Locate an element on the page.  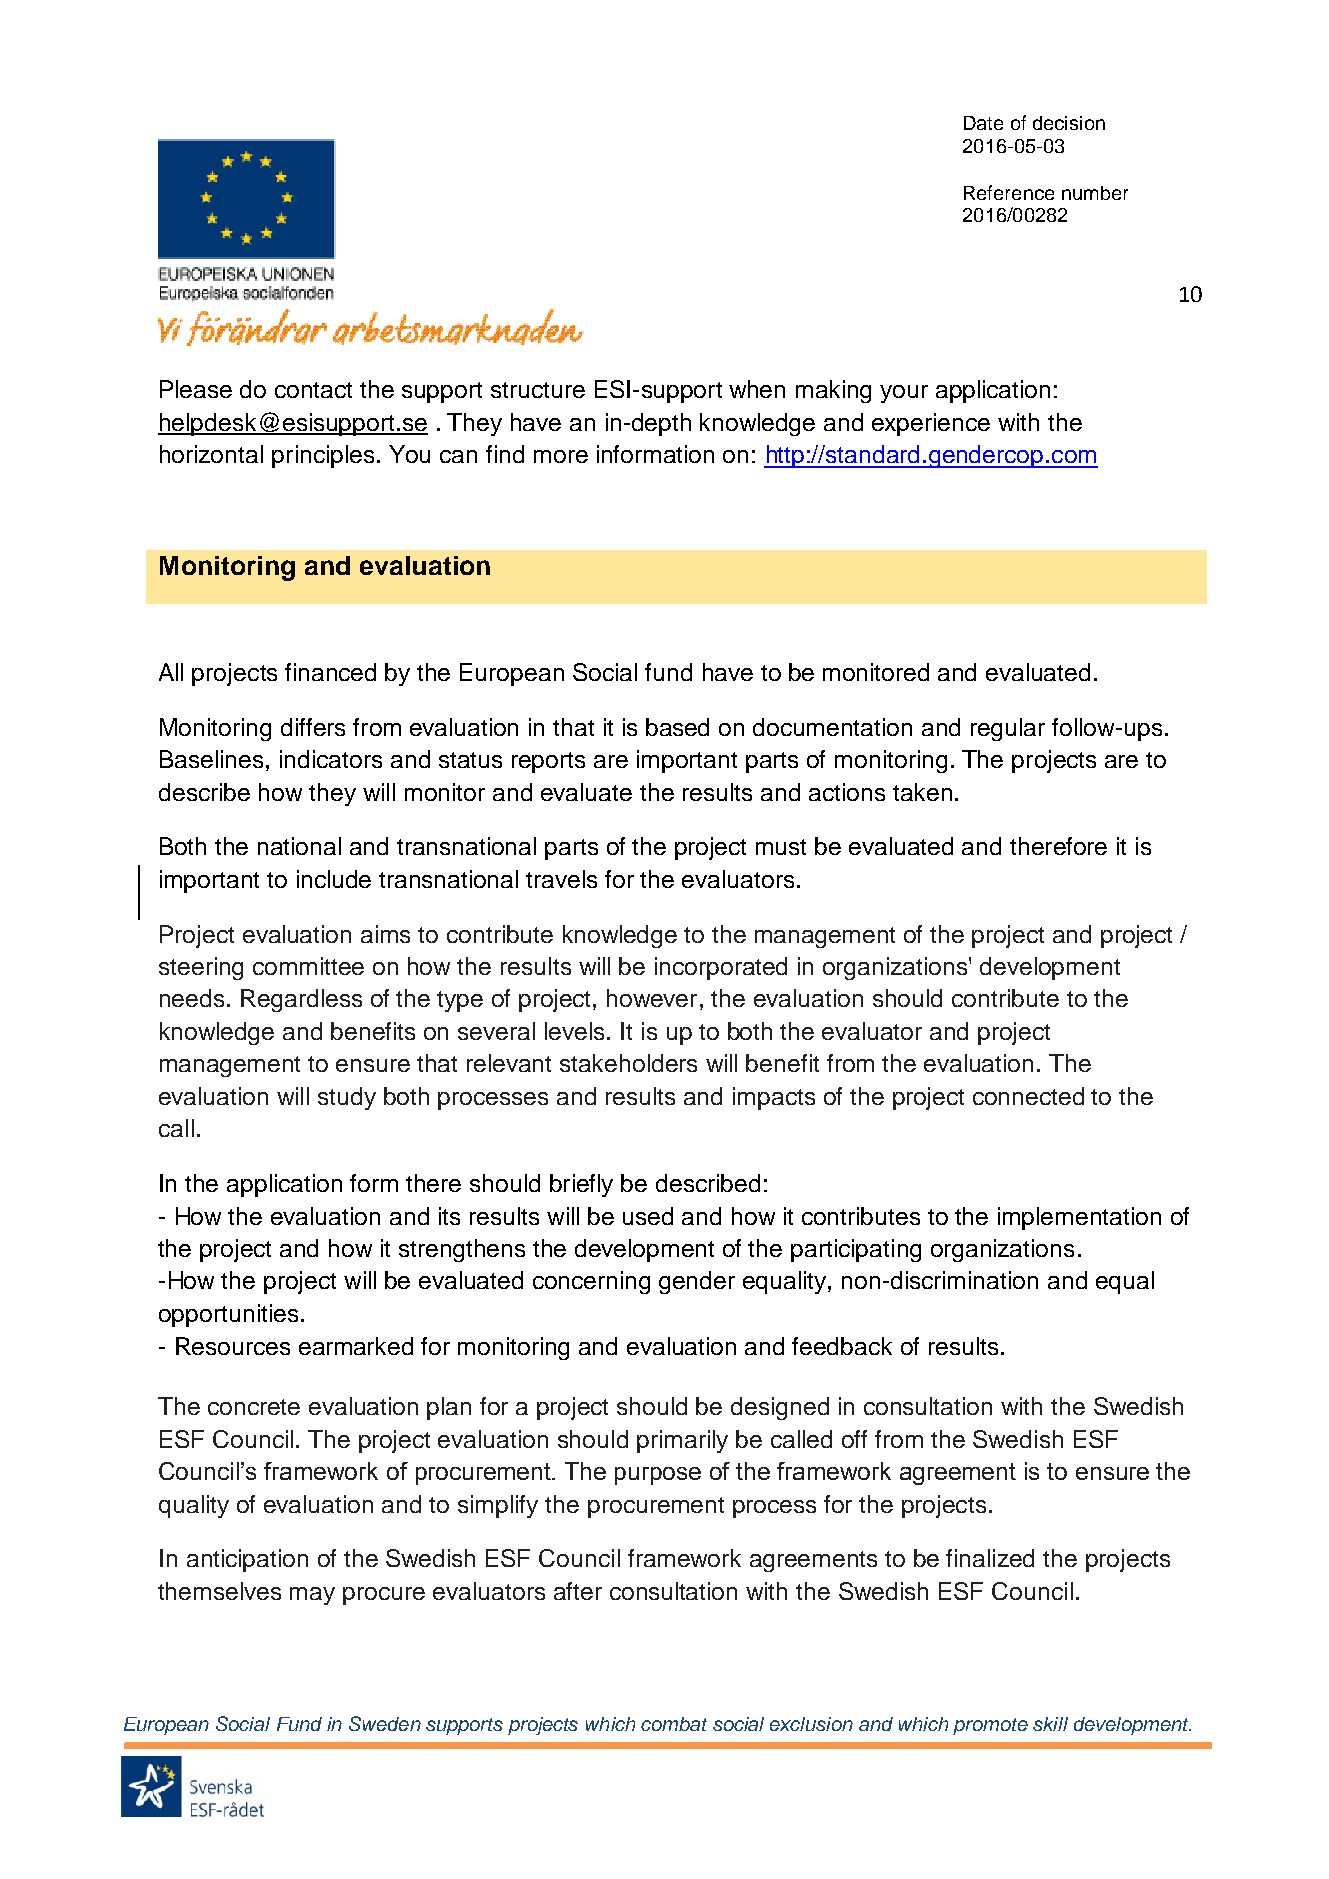
financed is located at coordinates (330, 672).
